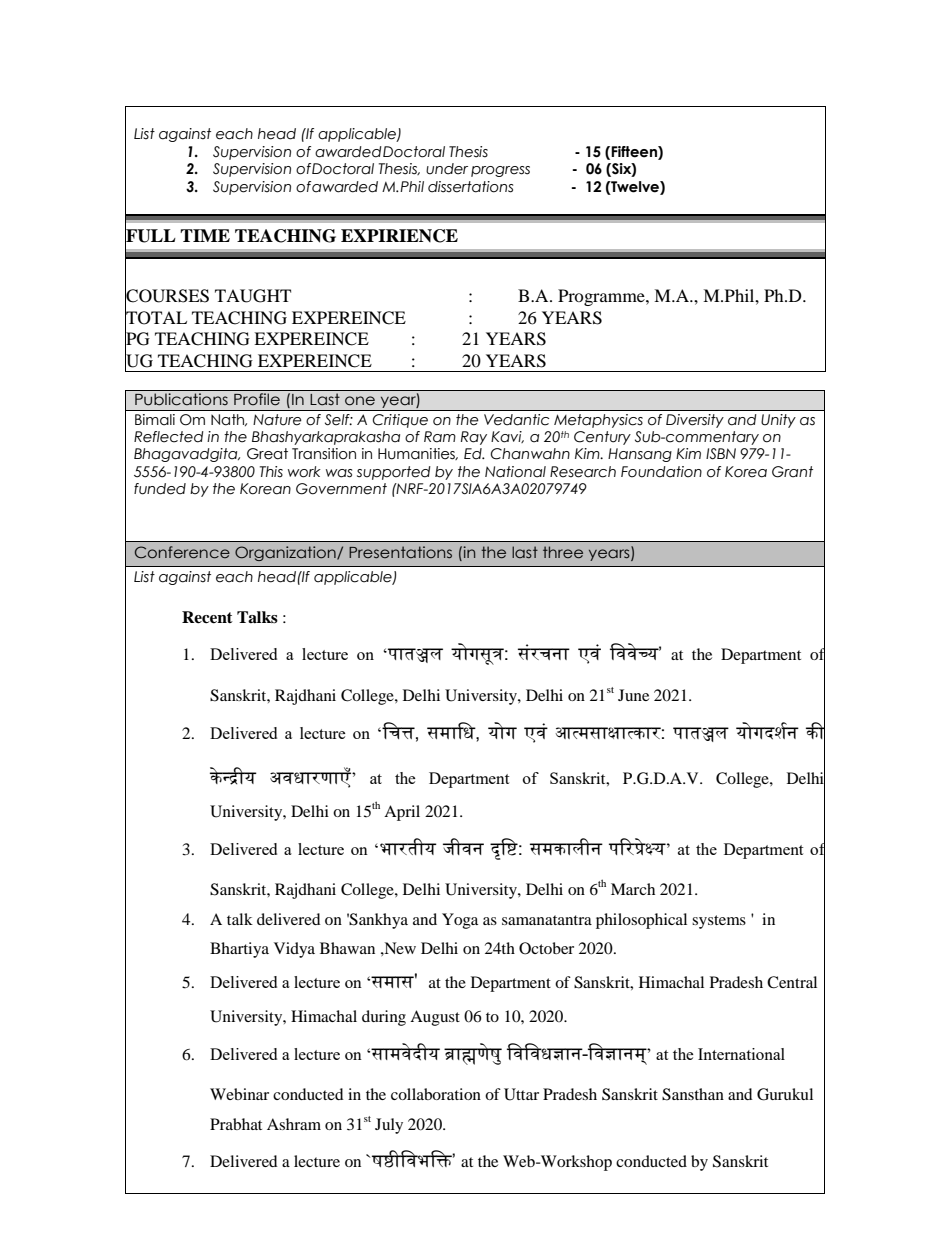  I want to click on June, so click(633, 695).
